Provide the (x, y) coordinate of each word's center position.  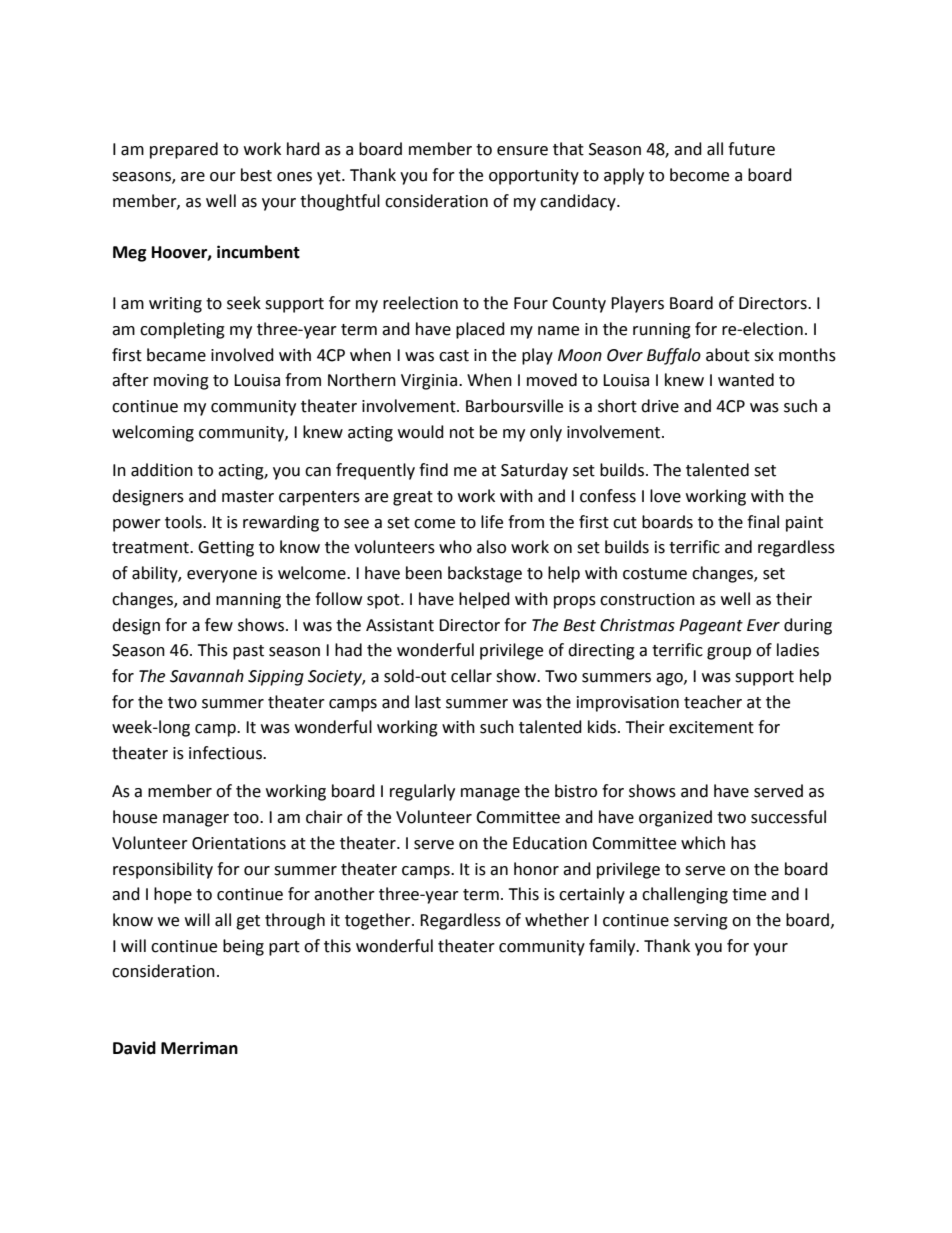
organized (675, 818)
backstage (485, 574)
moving (181, 382)
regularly (422, 792)
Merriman (199, 1048)
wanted (746, 380)
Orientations (239, 843)
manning (248, 601)
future (751, 149)
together (379, 921)
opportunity (534, 177)
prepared (184, 150)
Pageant (711, 627)
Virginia (429, 382)
